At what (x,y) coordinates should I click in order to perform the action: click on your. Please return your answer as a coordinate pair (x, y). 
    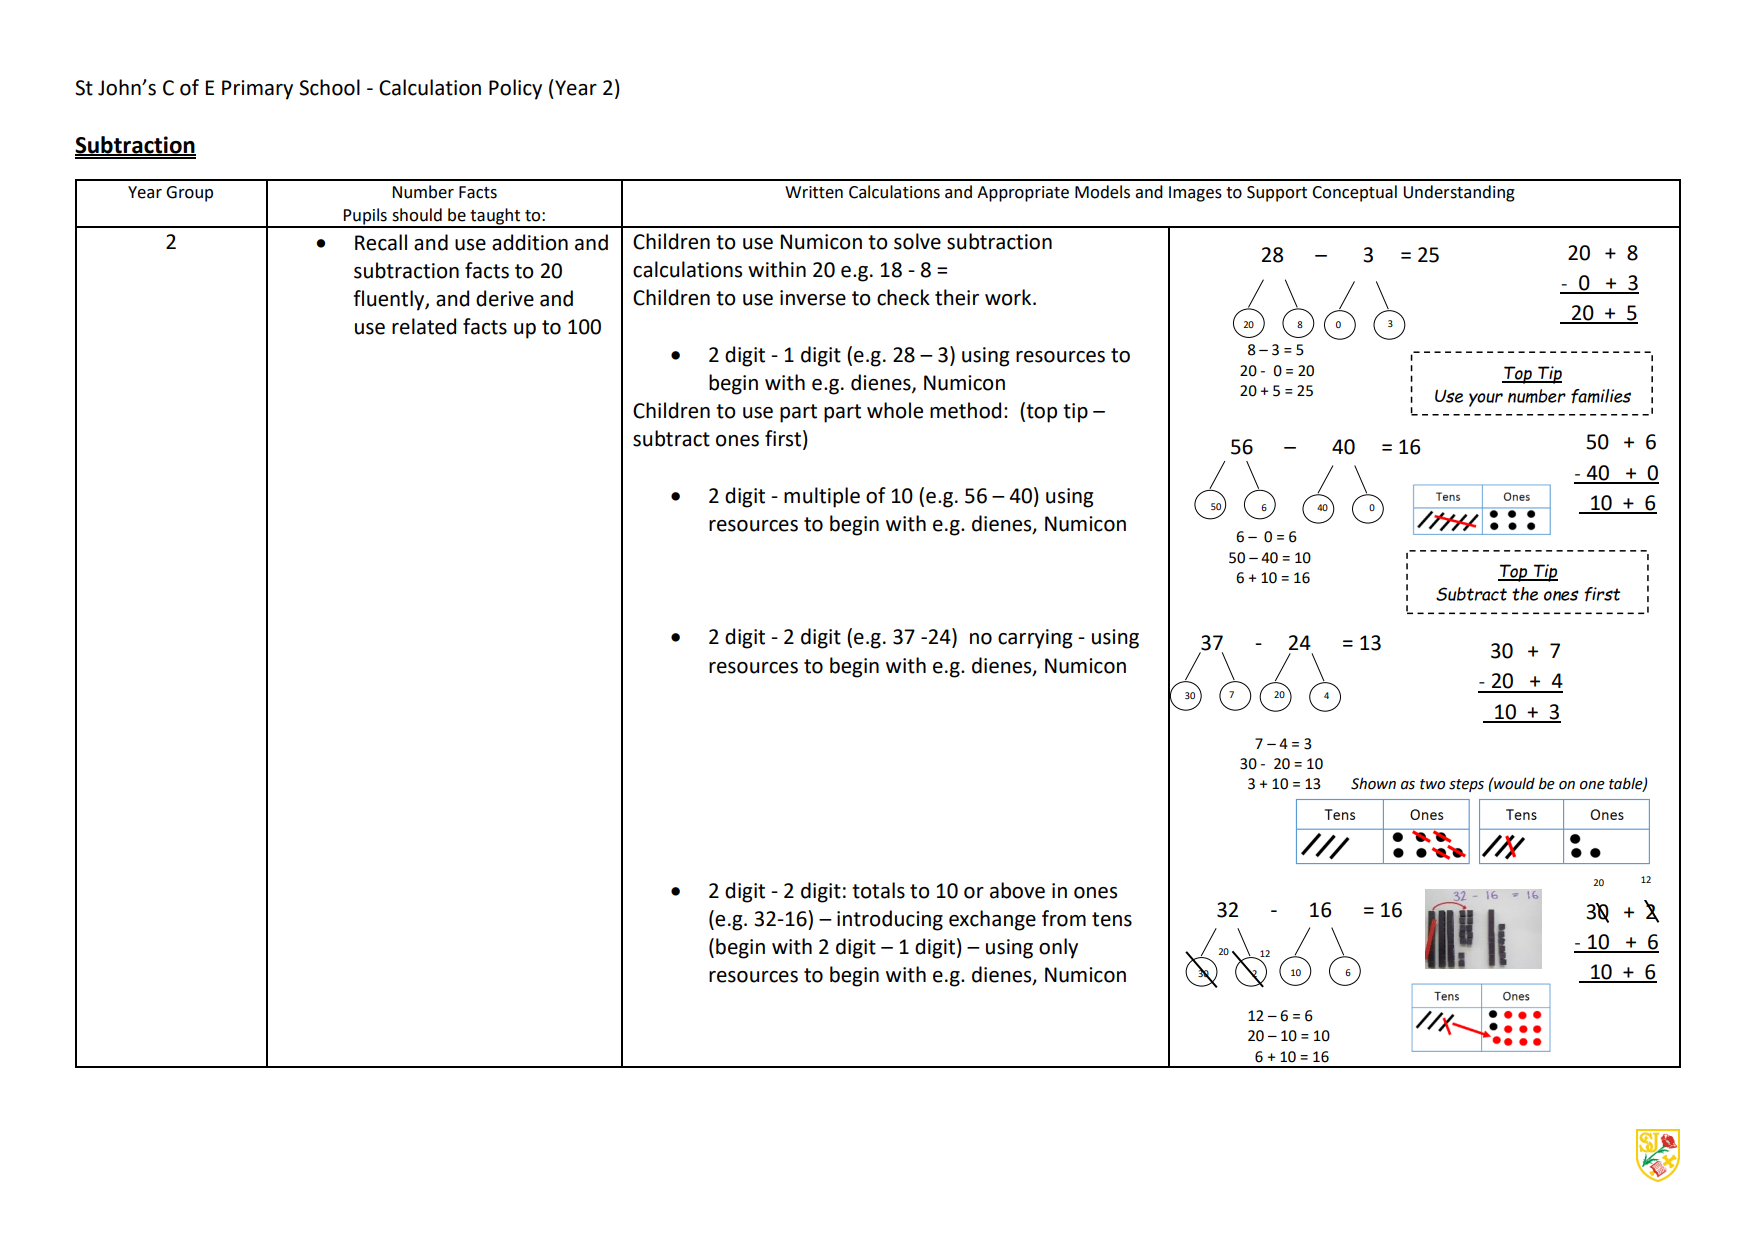
    Looking at the image, I should click on (1486, 400).
